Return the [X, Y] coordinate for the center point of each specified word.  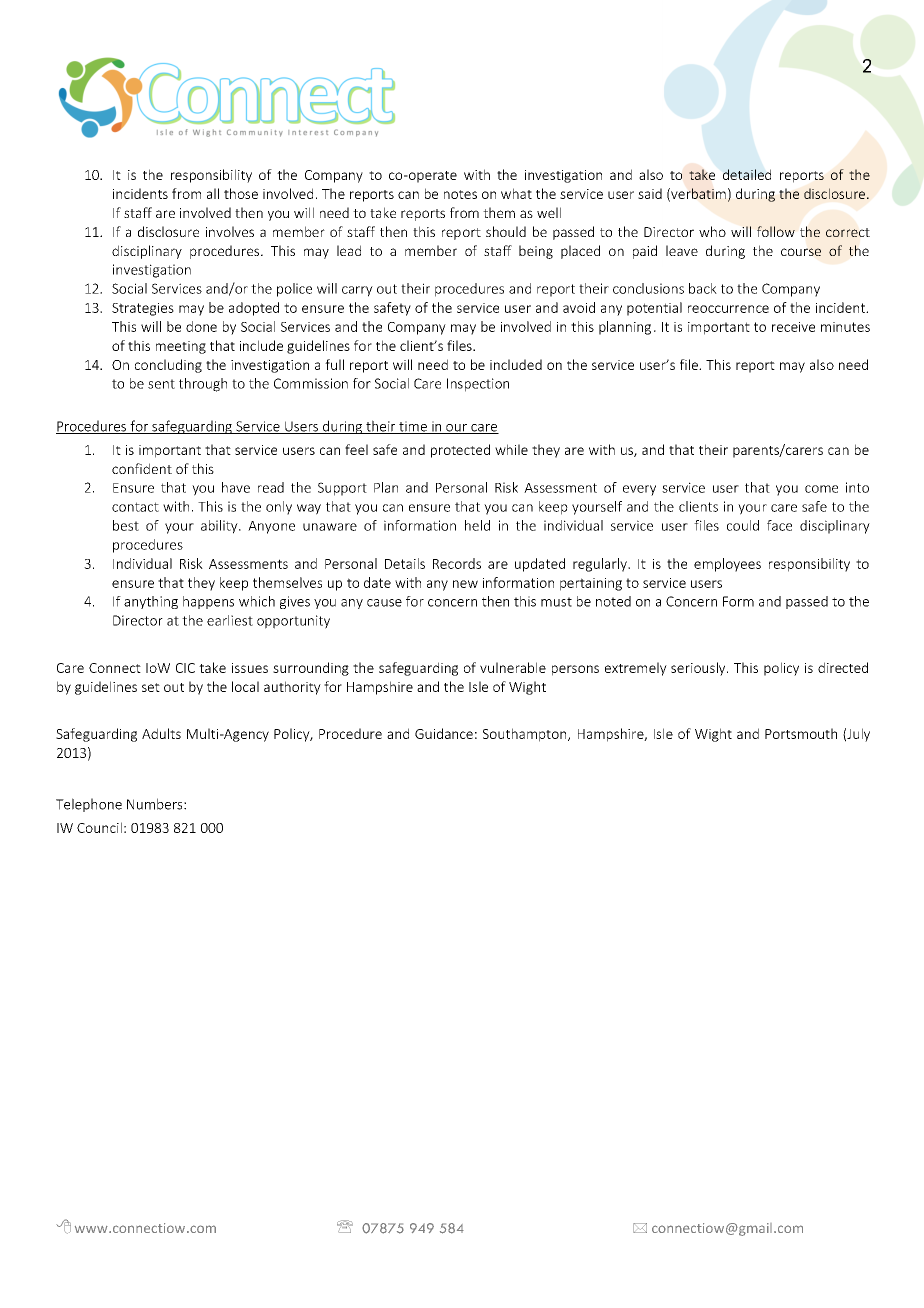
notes [460, 194]
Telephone [89, 805]
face [779, 525]
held [477, 525]
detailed [747, 174]
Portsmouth [801, 733]
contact [135, 507]
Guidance [444, 733]
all [213, 193]
